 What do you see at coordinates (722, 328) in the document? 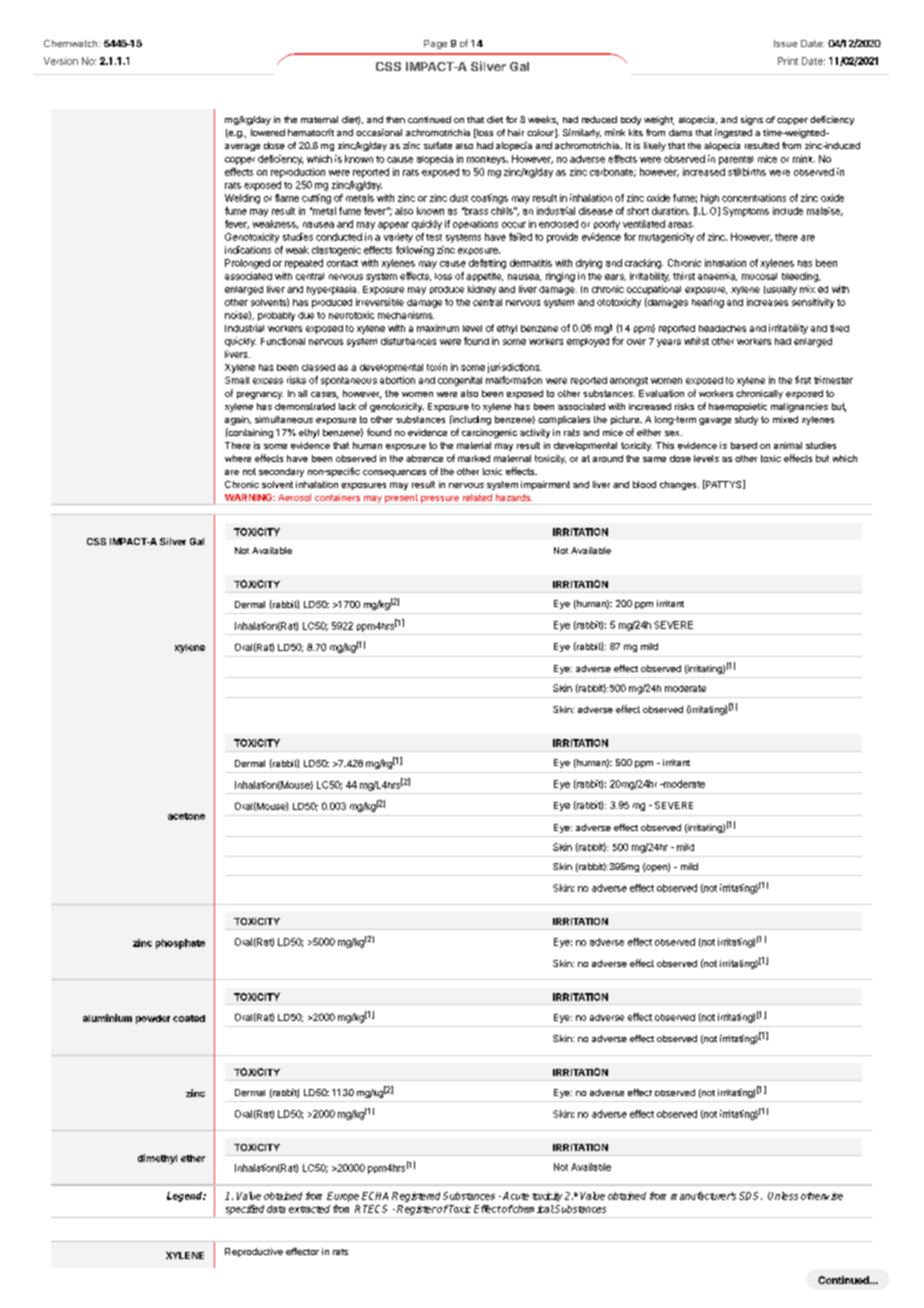
I see `headaches` at bounding box center [722, 328].
